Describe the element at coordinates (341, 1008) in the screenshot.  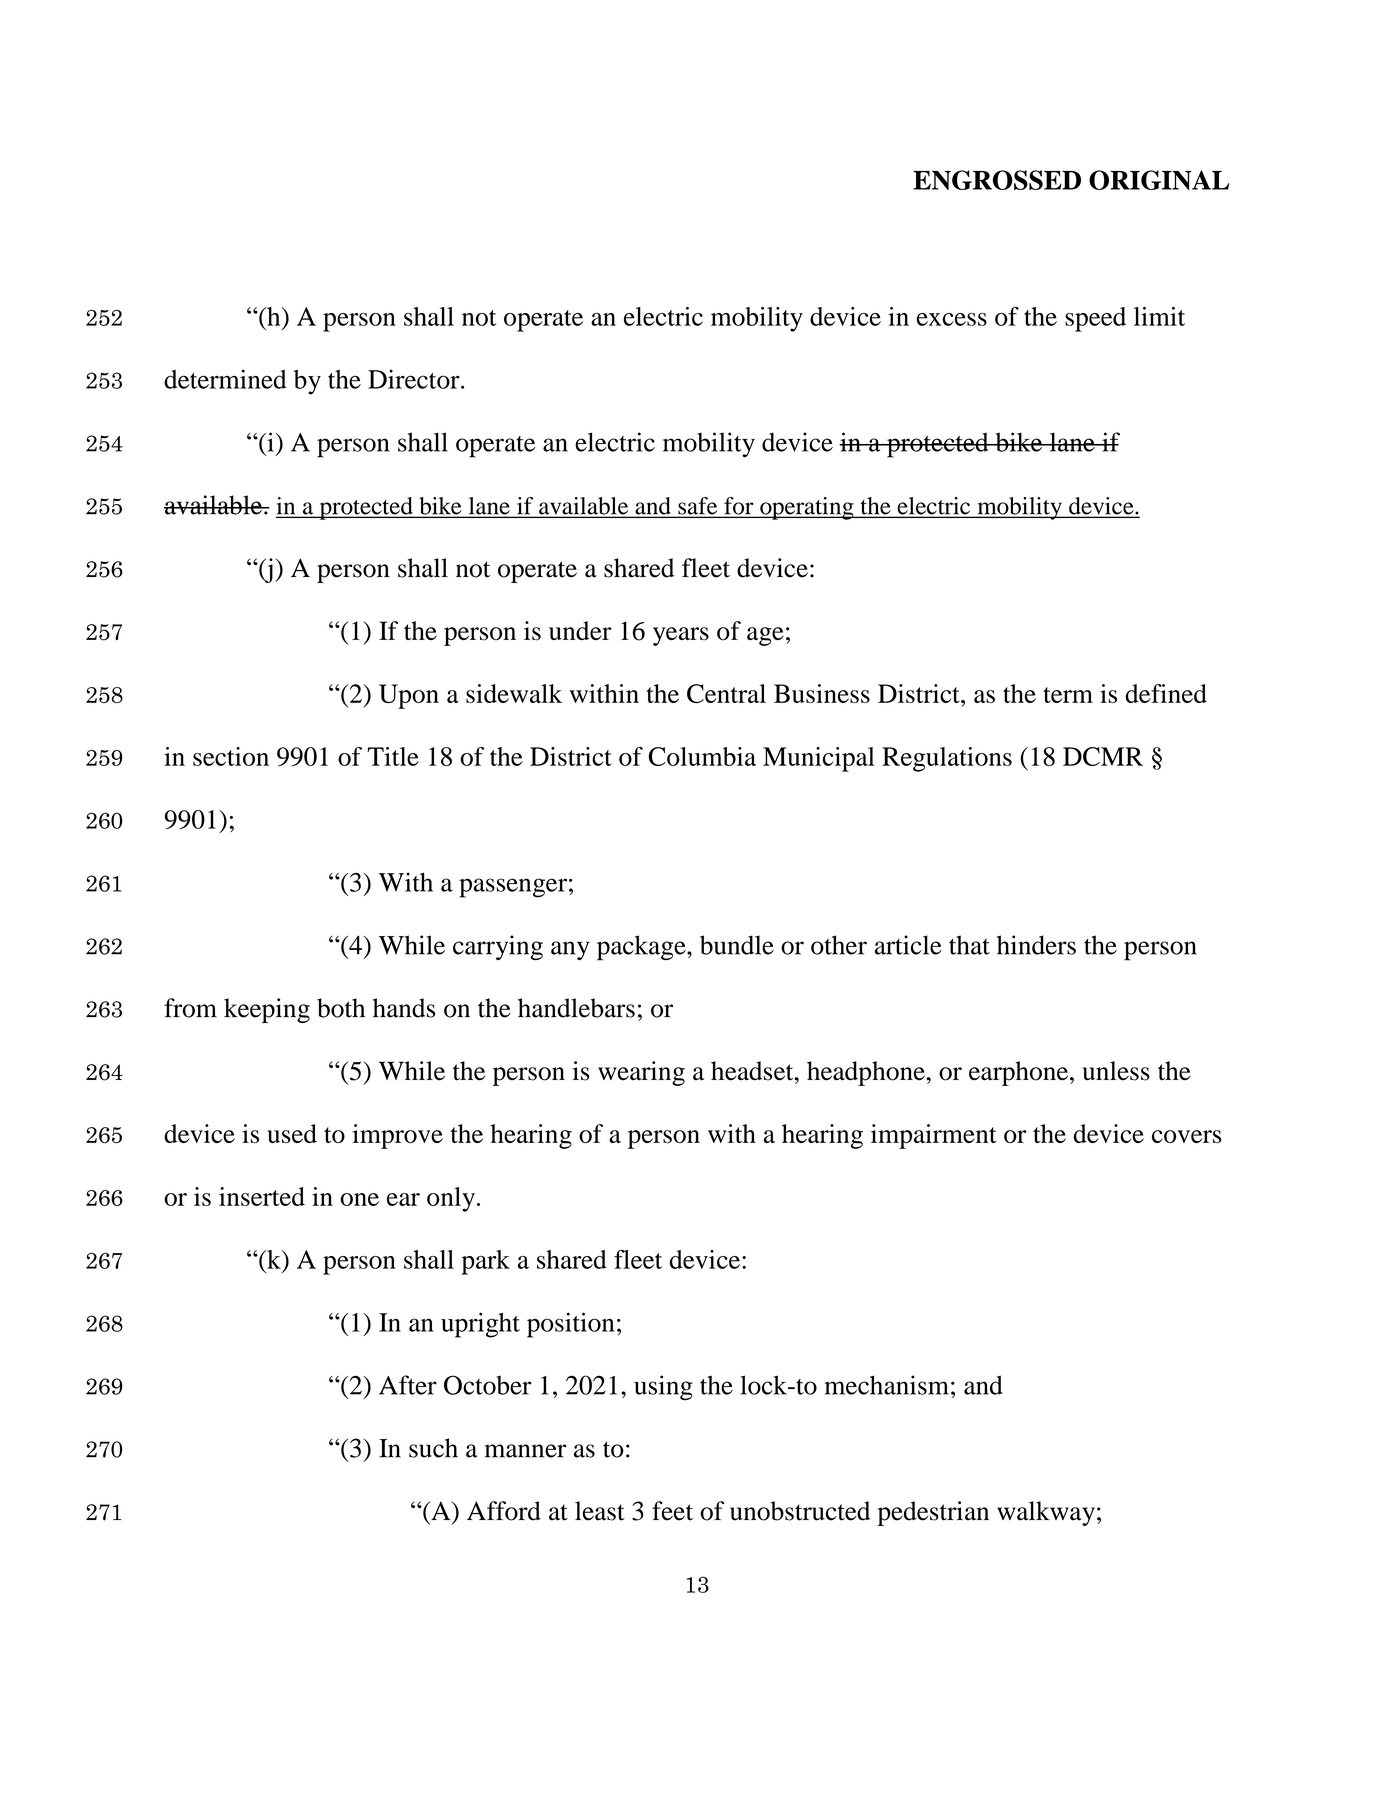
I see `both` at that location.
